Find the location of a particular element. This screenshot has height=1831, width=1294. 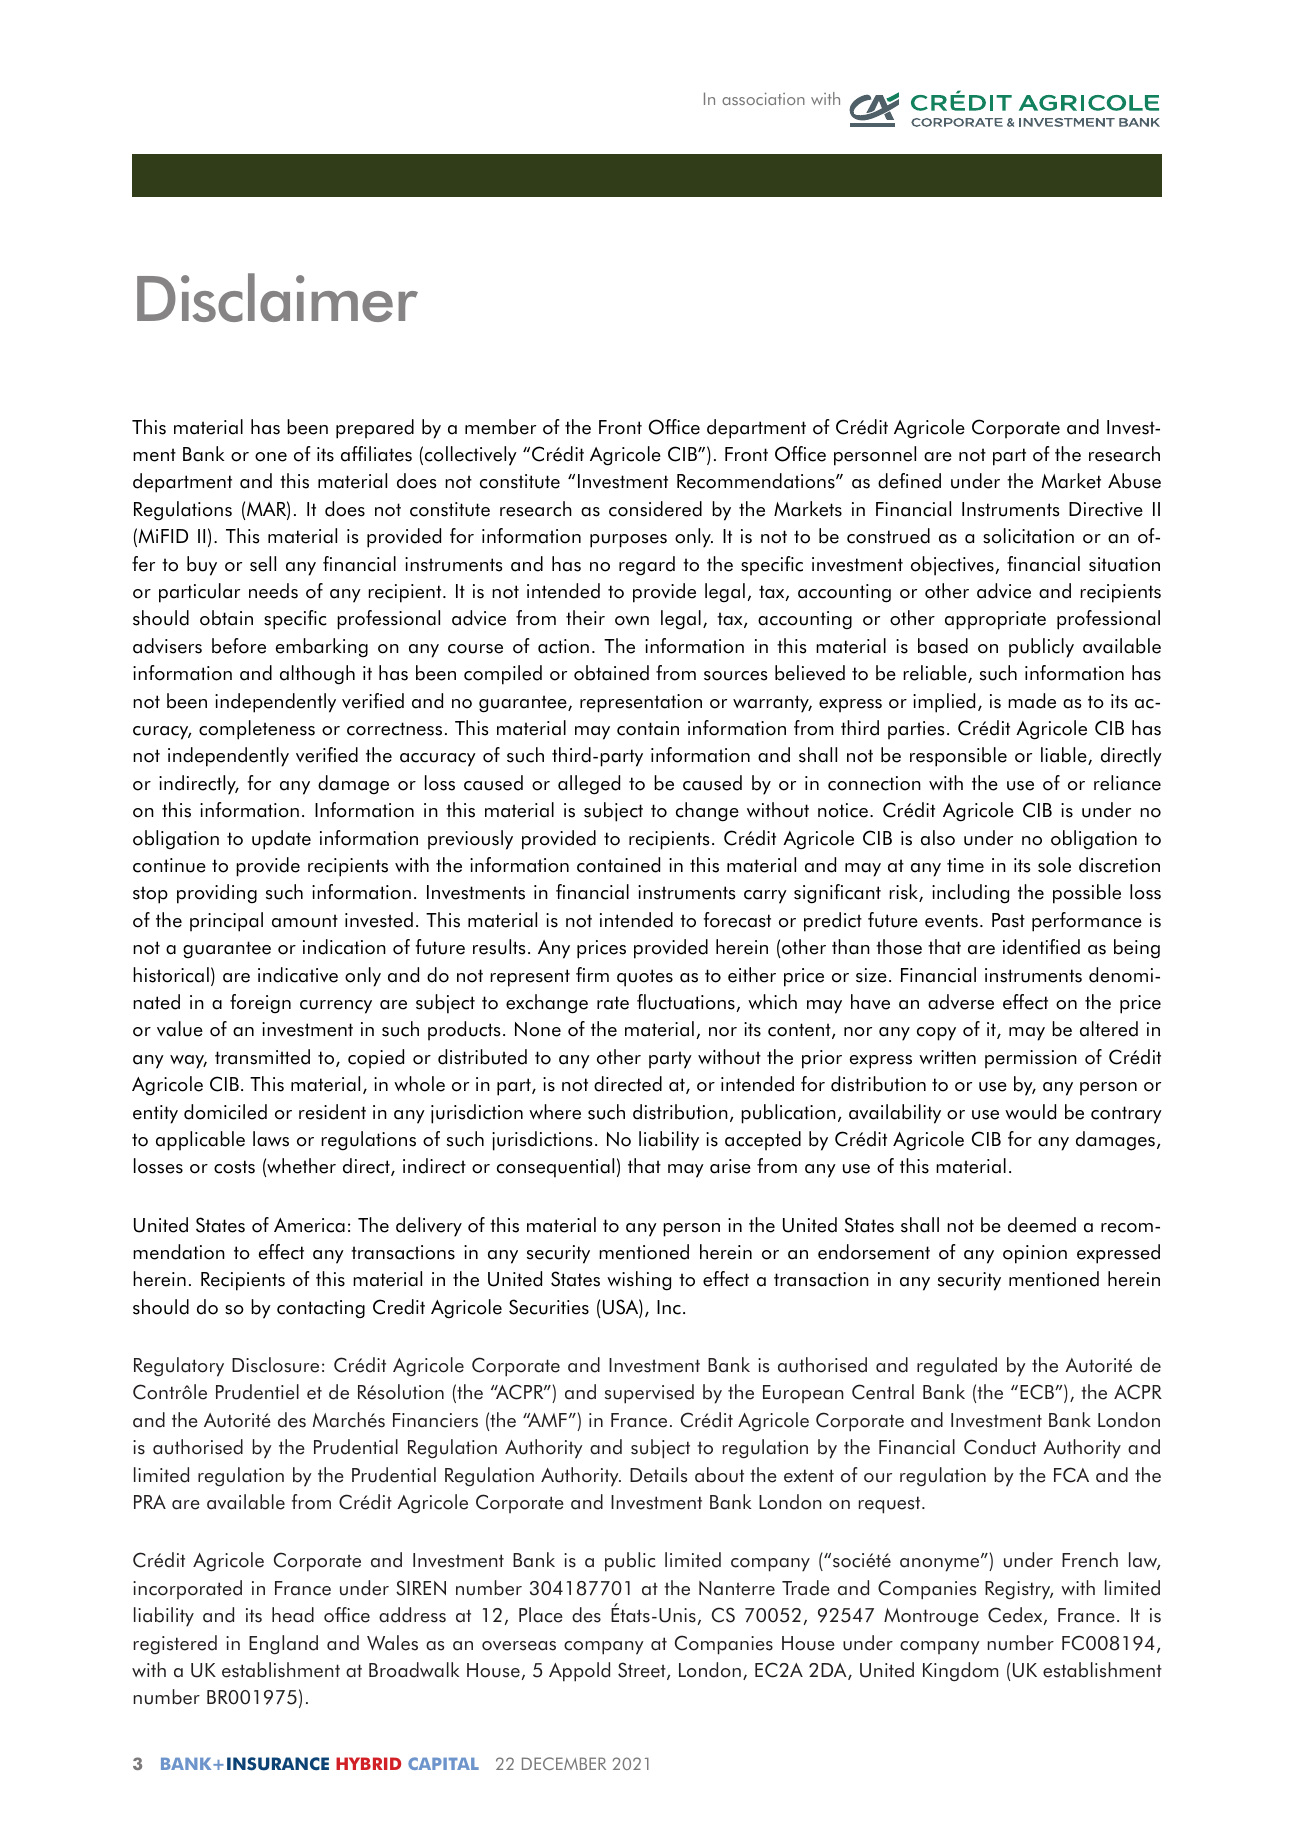

Conduct is located at coordinates (1000, 1447).
